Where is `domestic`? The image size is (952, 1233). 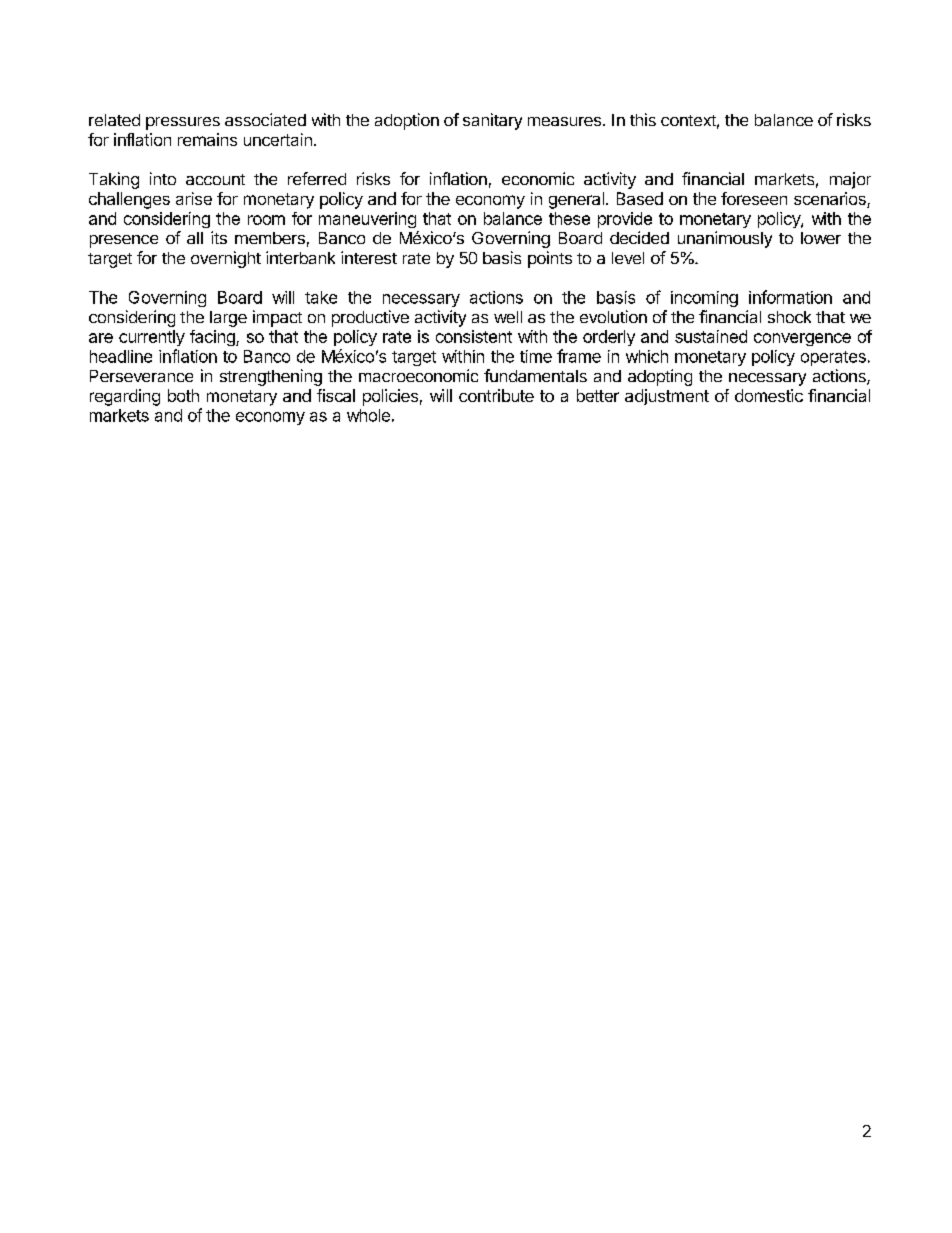
domestic is located at coordinates (769, 395).
